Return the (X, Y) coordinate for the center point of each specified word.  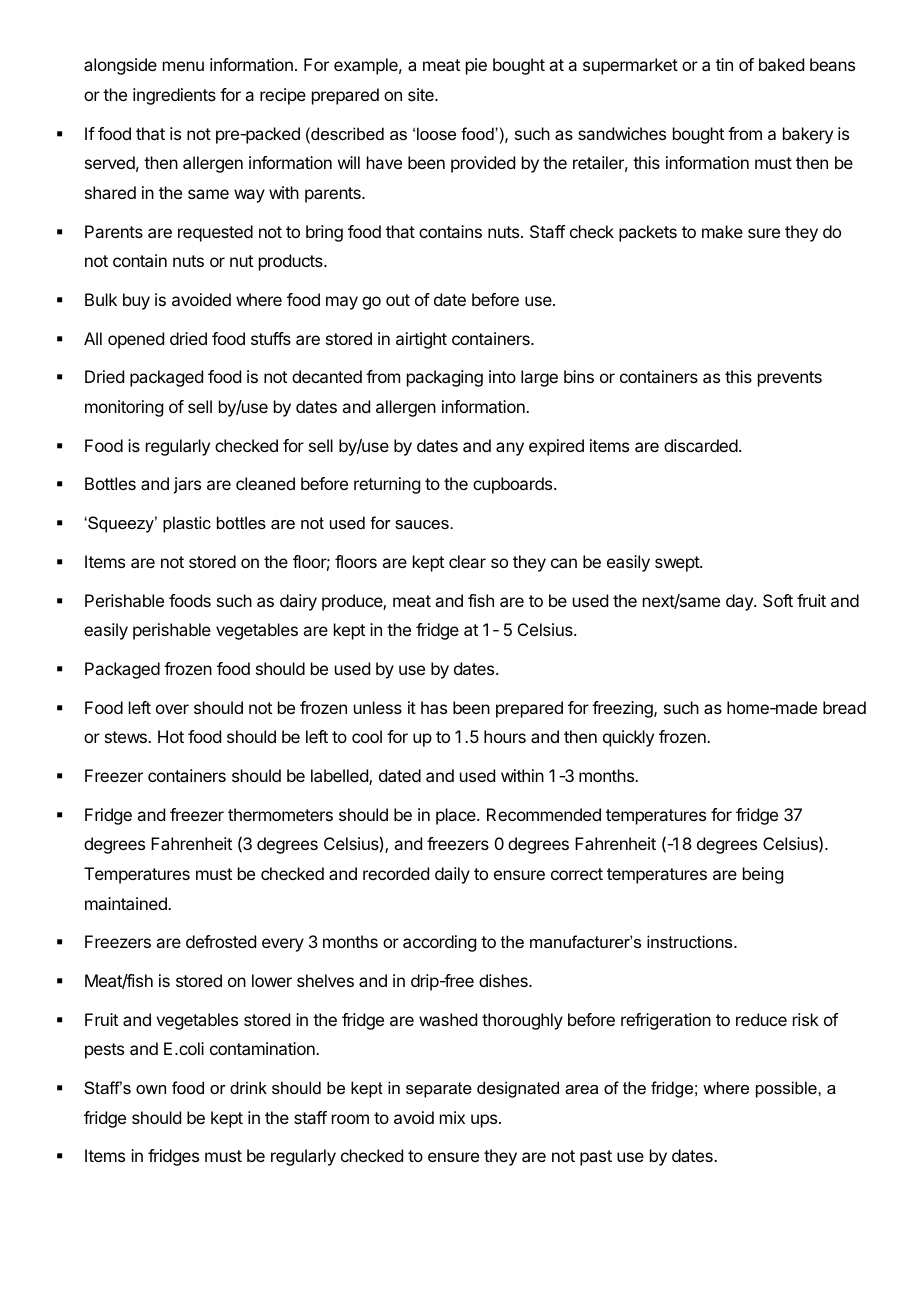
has (434, 707)
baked (781, 64)
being (763, 875)
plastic (187, 524)
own (151, 1089)
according (439, 943)
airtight (421, 340)
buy (136, 301)
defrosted (221, 941)
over (172, 709)
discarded (701, 445)
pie (476, 66)
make (722, 231)
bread (844, 707)
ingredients (174, 96)
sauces (422, 524)
